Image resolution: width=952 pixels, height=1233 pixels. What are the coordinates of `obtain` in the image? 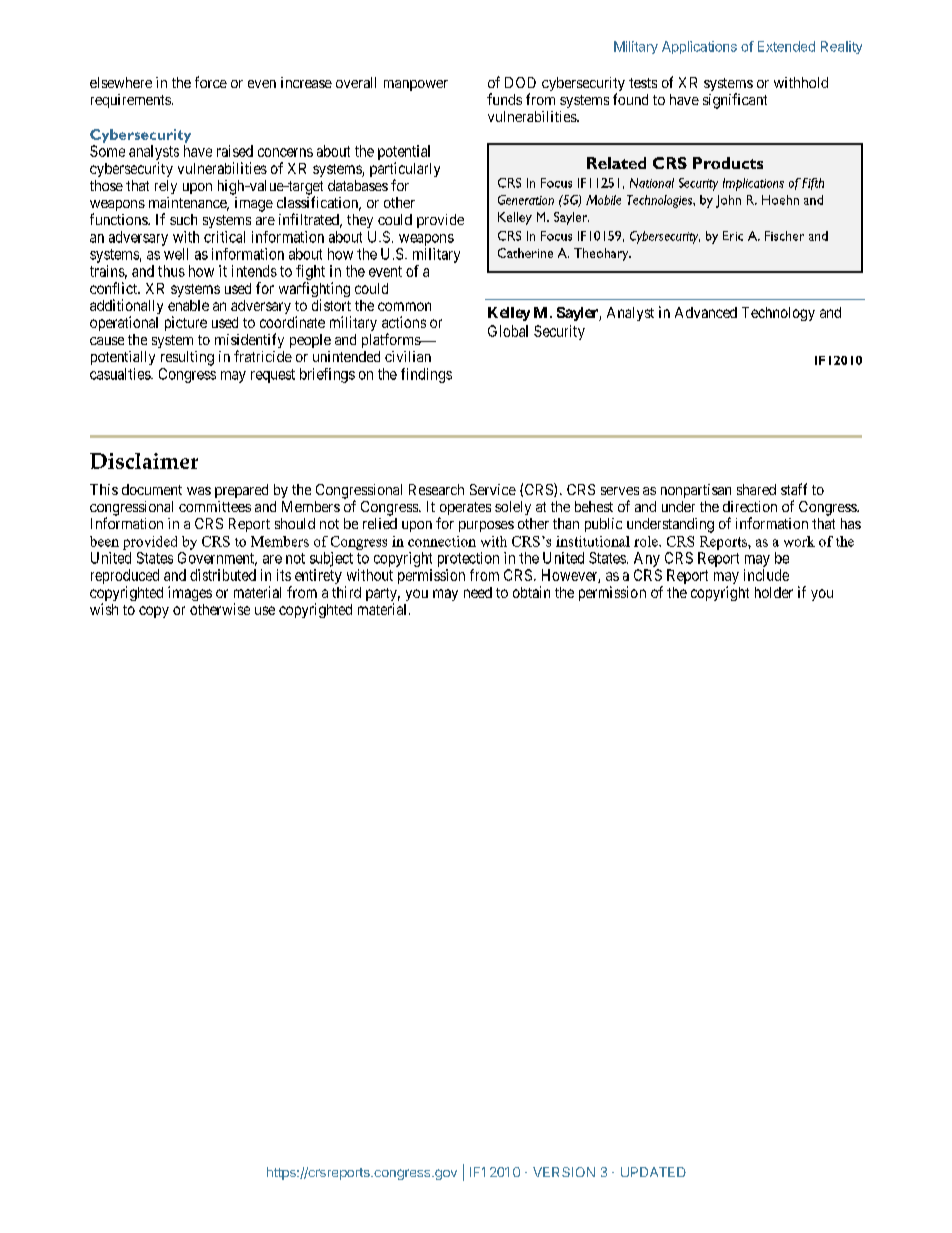 It's located at (531, 592).
